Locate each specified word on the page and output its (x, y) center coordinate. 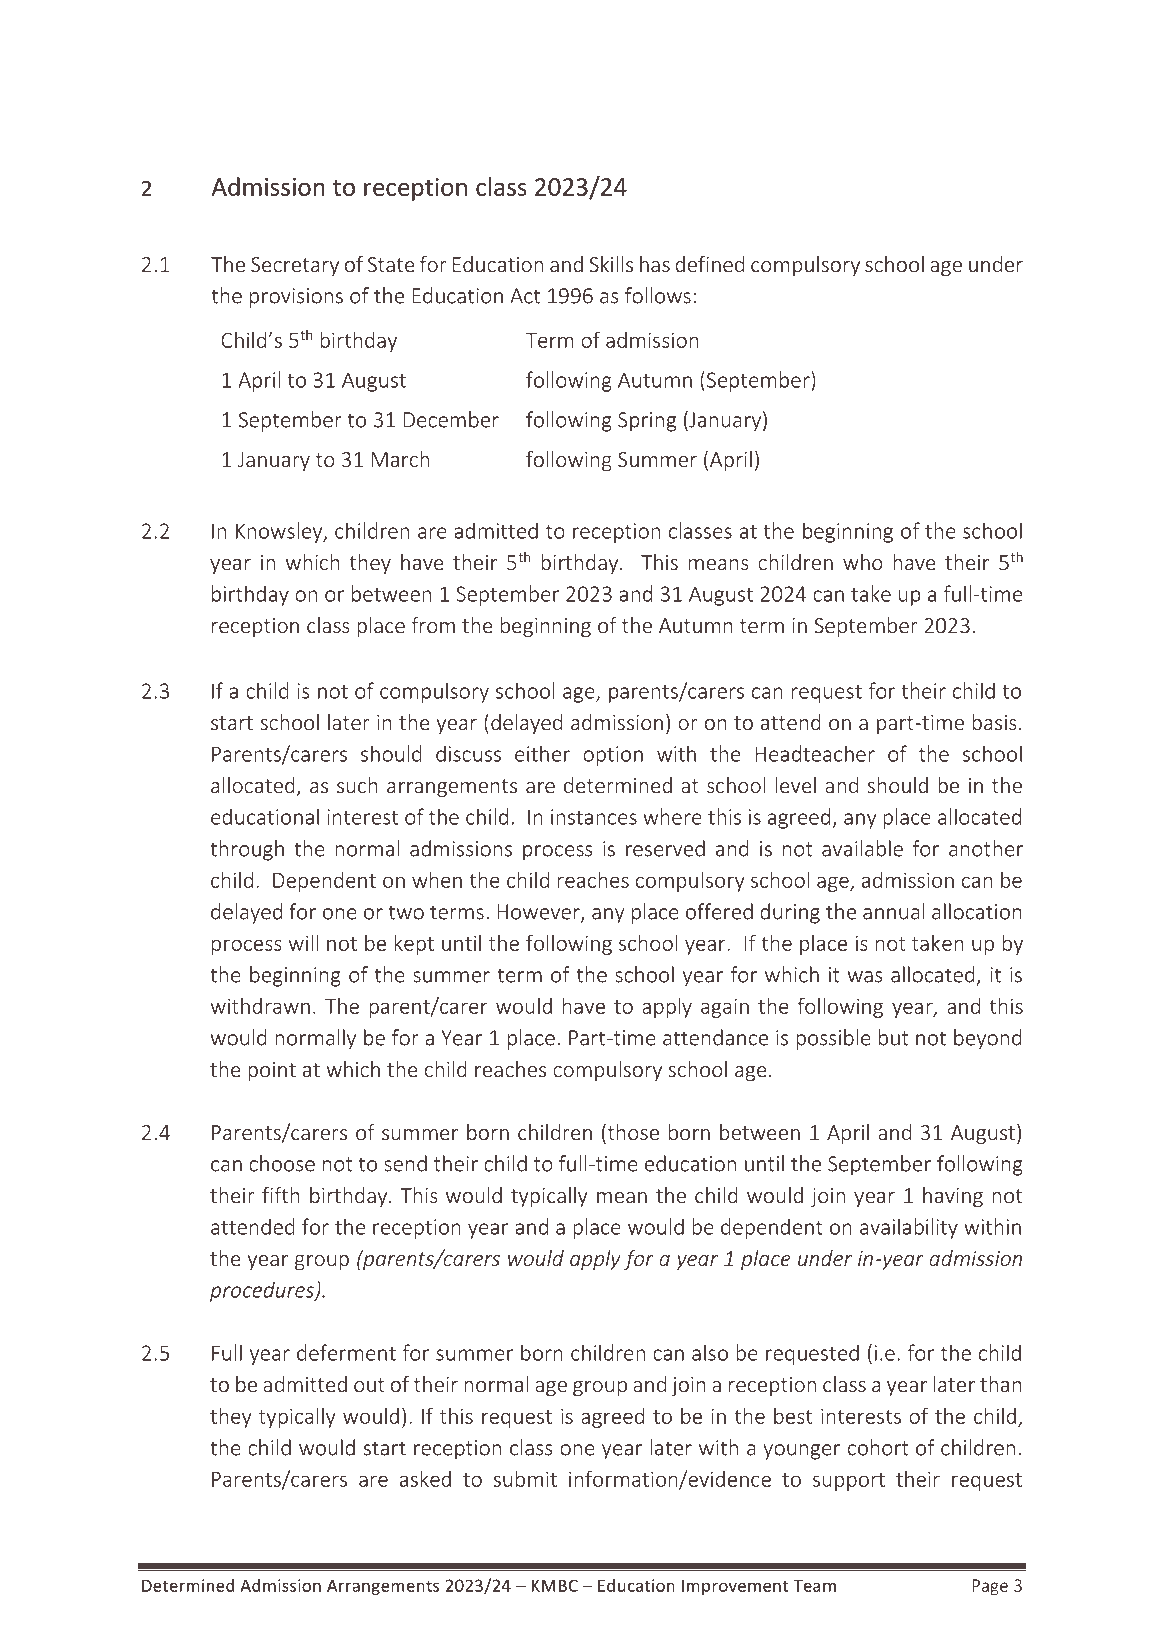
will (303, 943)
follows (658, 295)
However (539, 913)
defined (709, 264)
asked (425, 1478)
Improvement (735, 1587)
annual (893, 911)
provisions (296, 298)
